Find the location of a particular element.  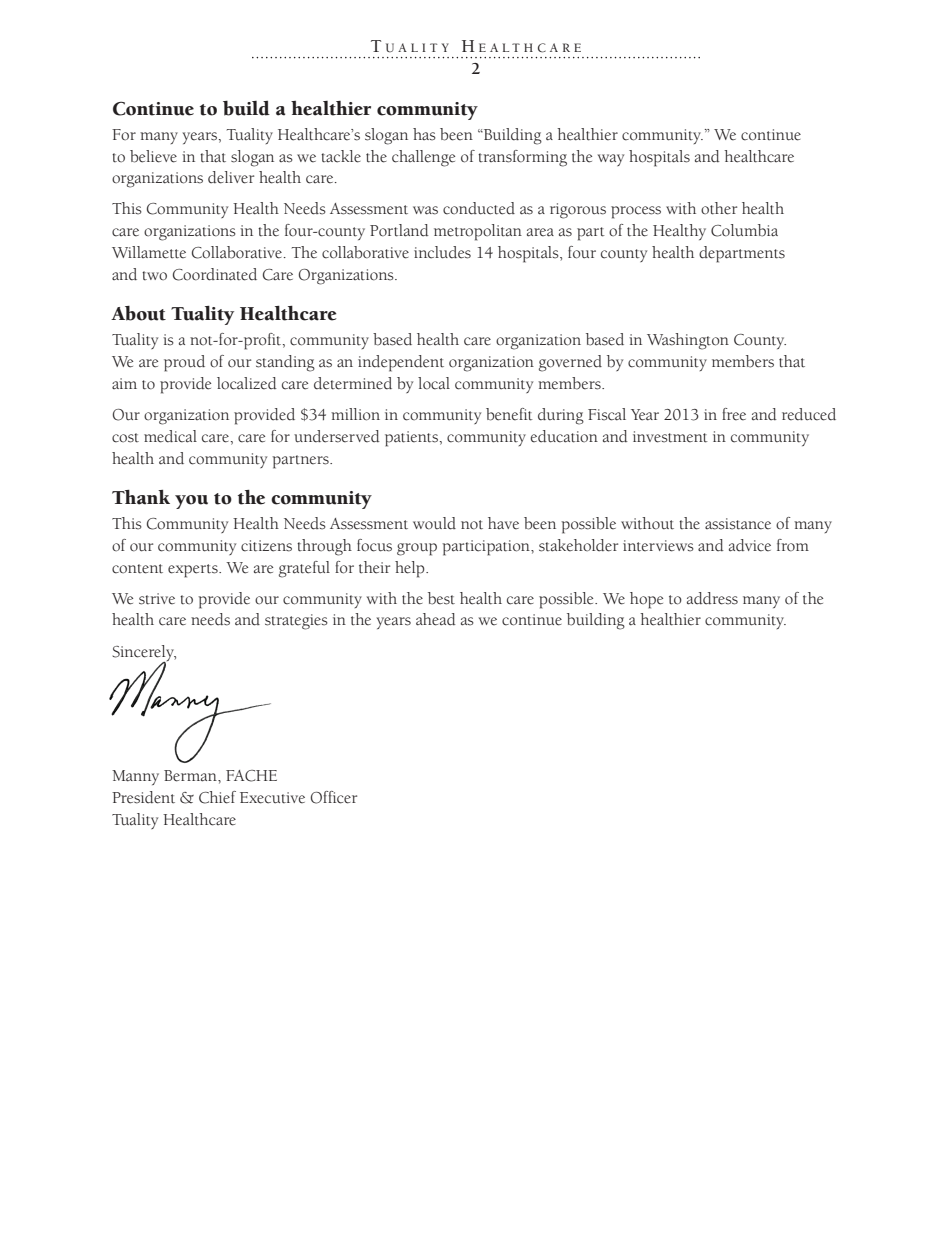

Sincerely is located at coordinates (144, 654).
